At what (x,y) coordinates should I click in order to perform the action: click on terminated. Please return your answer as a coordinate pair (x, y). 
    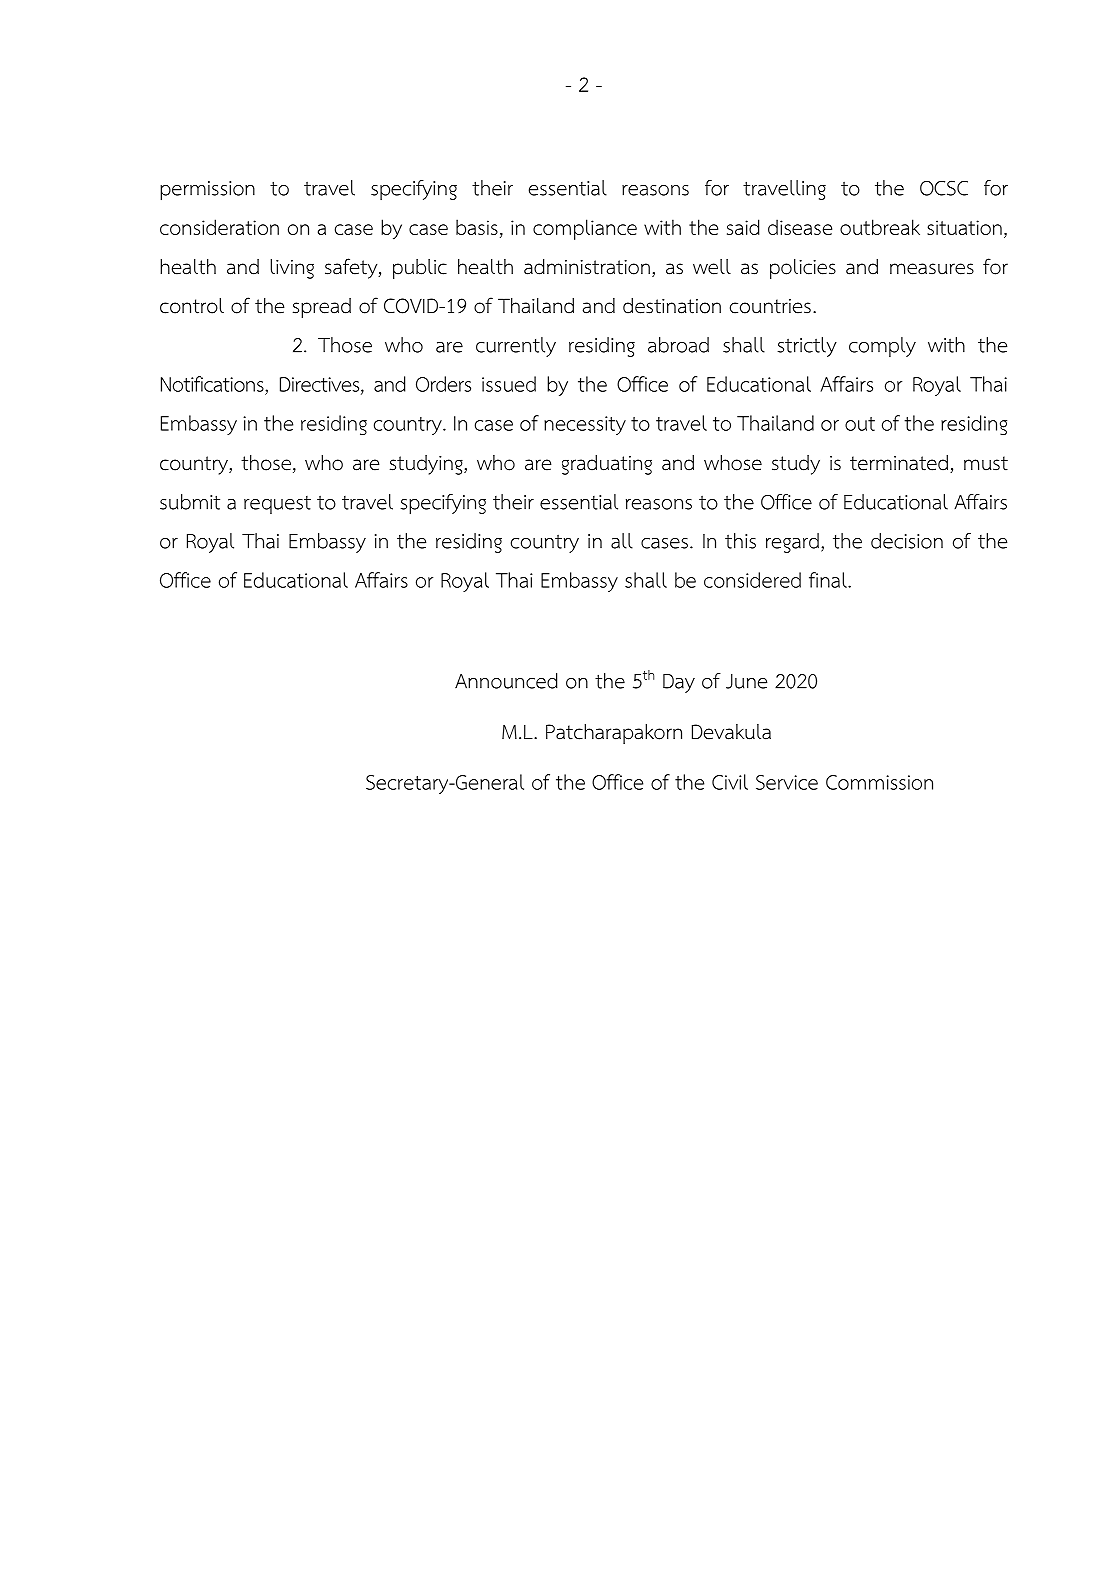
    Looking at the image, I should click on (900, 464).
